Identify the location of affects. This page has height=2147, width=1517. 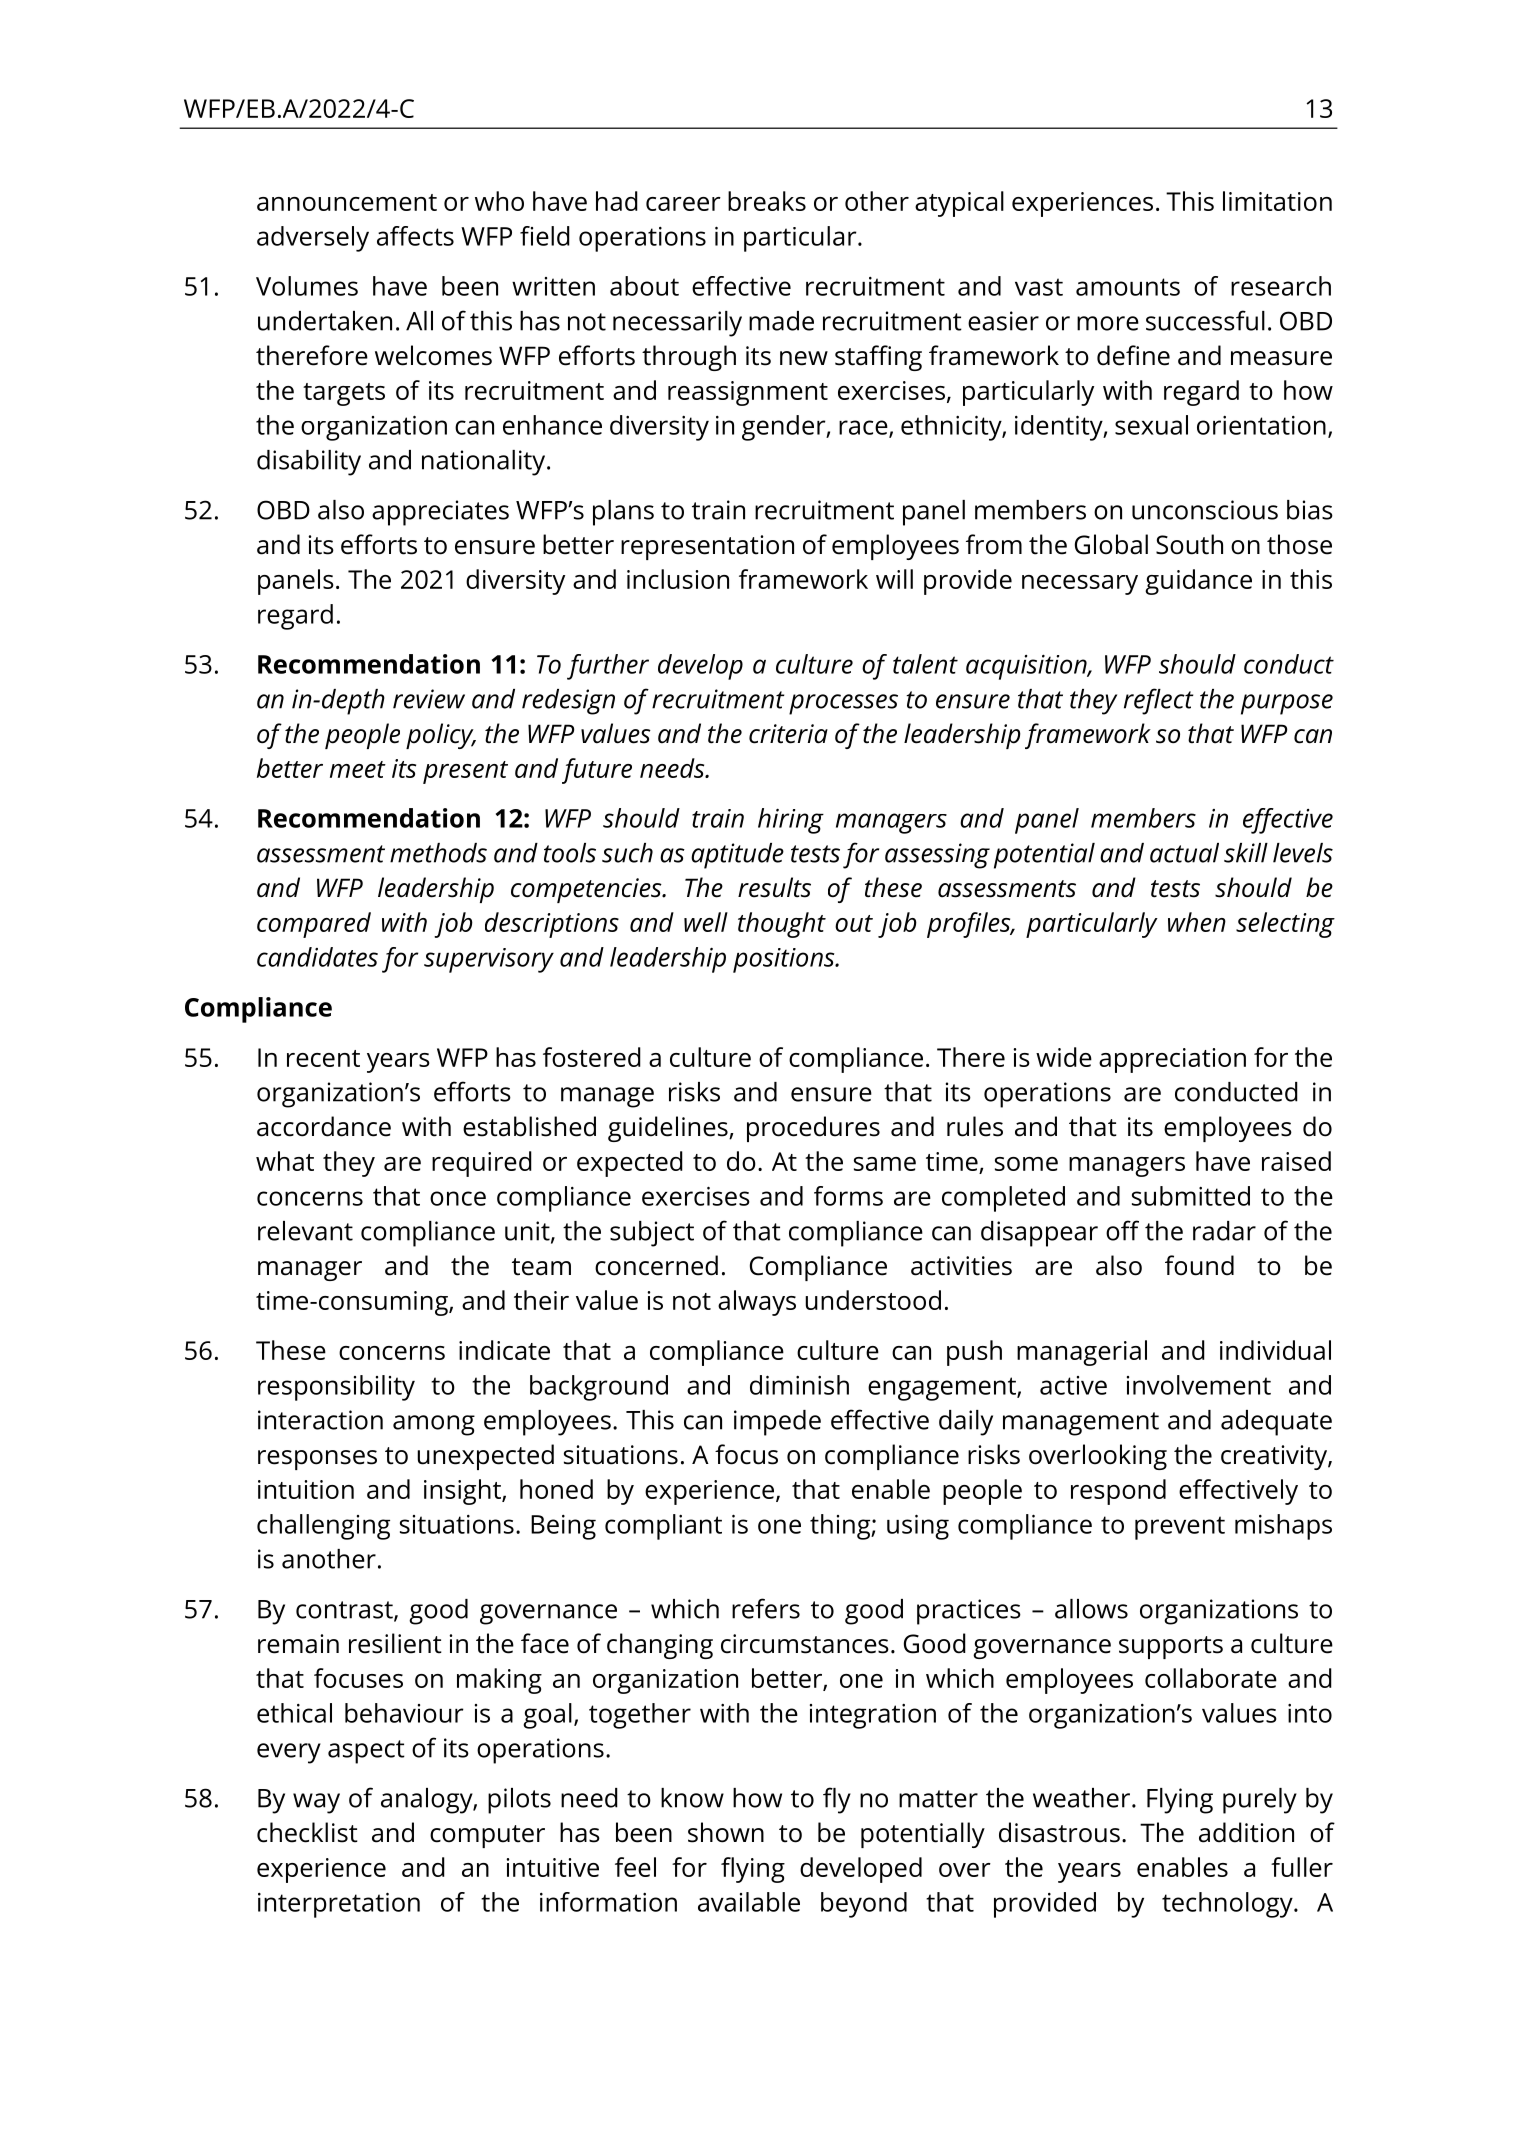
(415, 236).
